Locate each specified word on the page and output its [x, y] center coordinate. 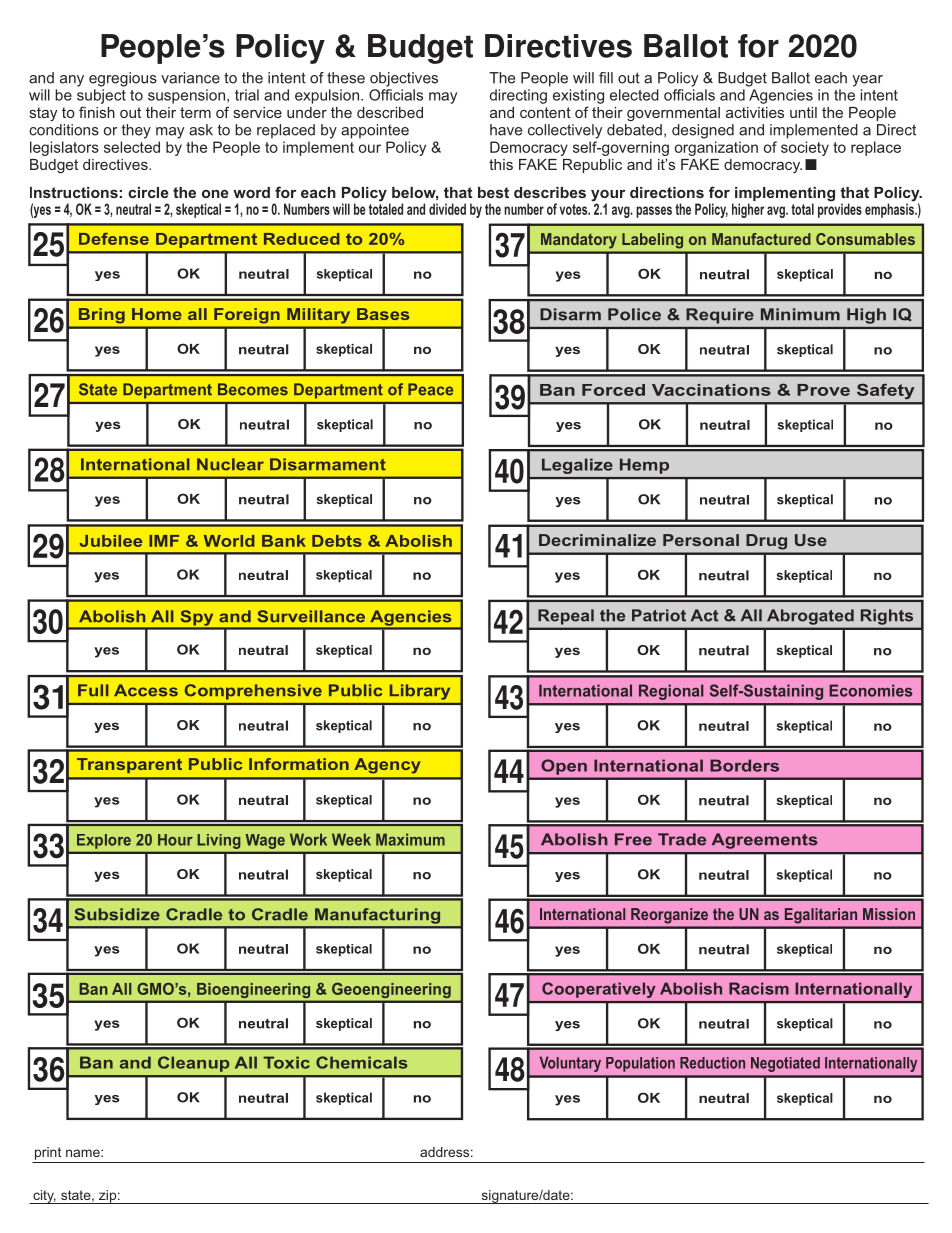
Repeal [566, 617]
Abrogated [810, 617]
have [506, 130]
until [803, 112]
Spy [197, 619]
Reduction [712, 1063]
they [136, 131]
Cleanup [194, 1064]
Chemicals [362, 1062]
